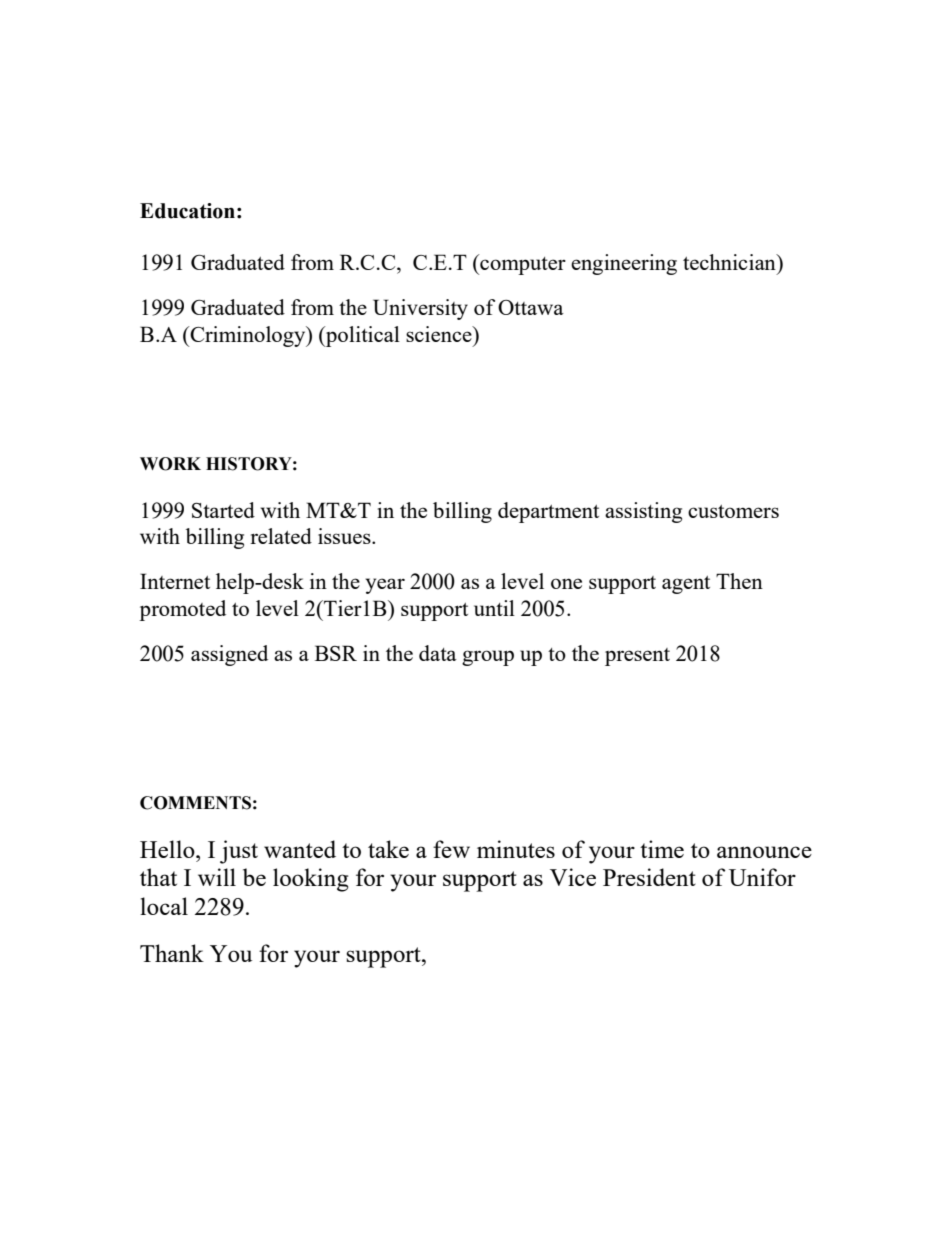  I want to click on Thank, so click(172, 953).
